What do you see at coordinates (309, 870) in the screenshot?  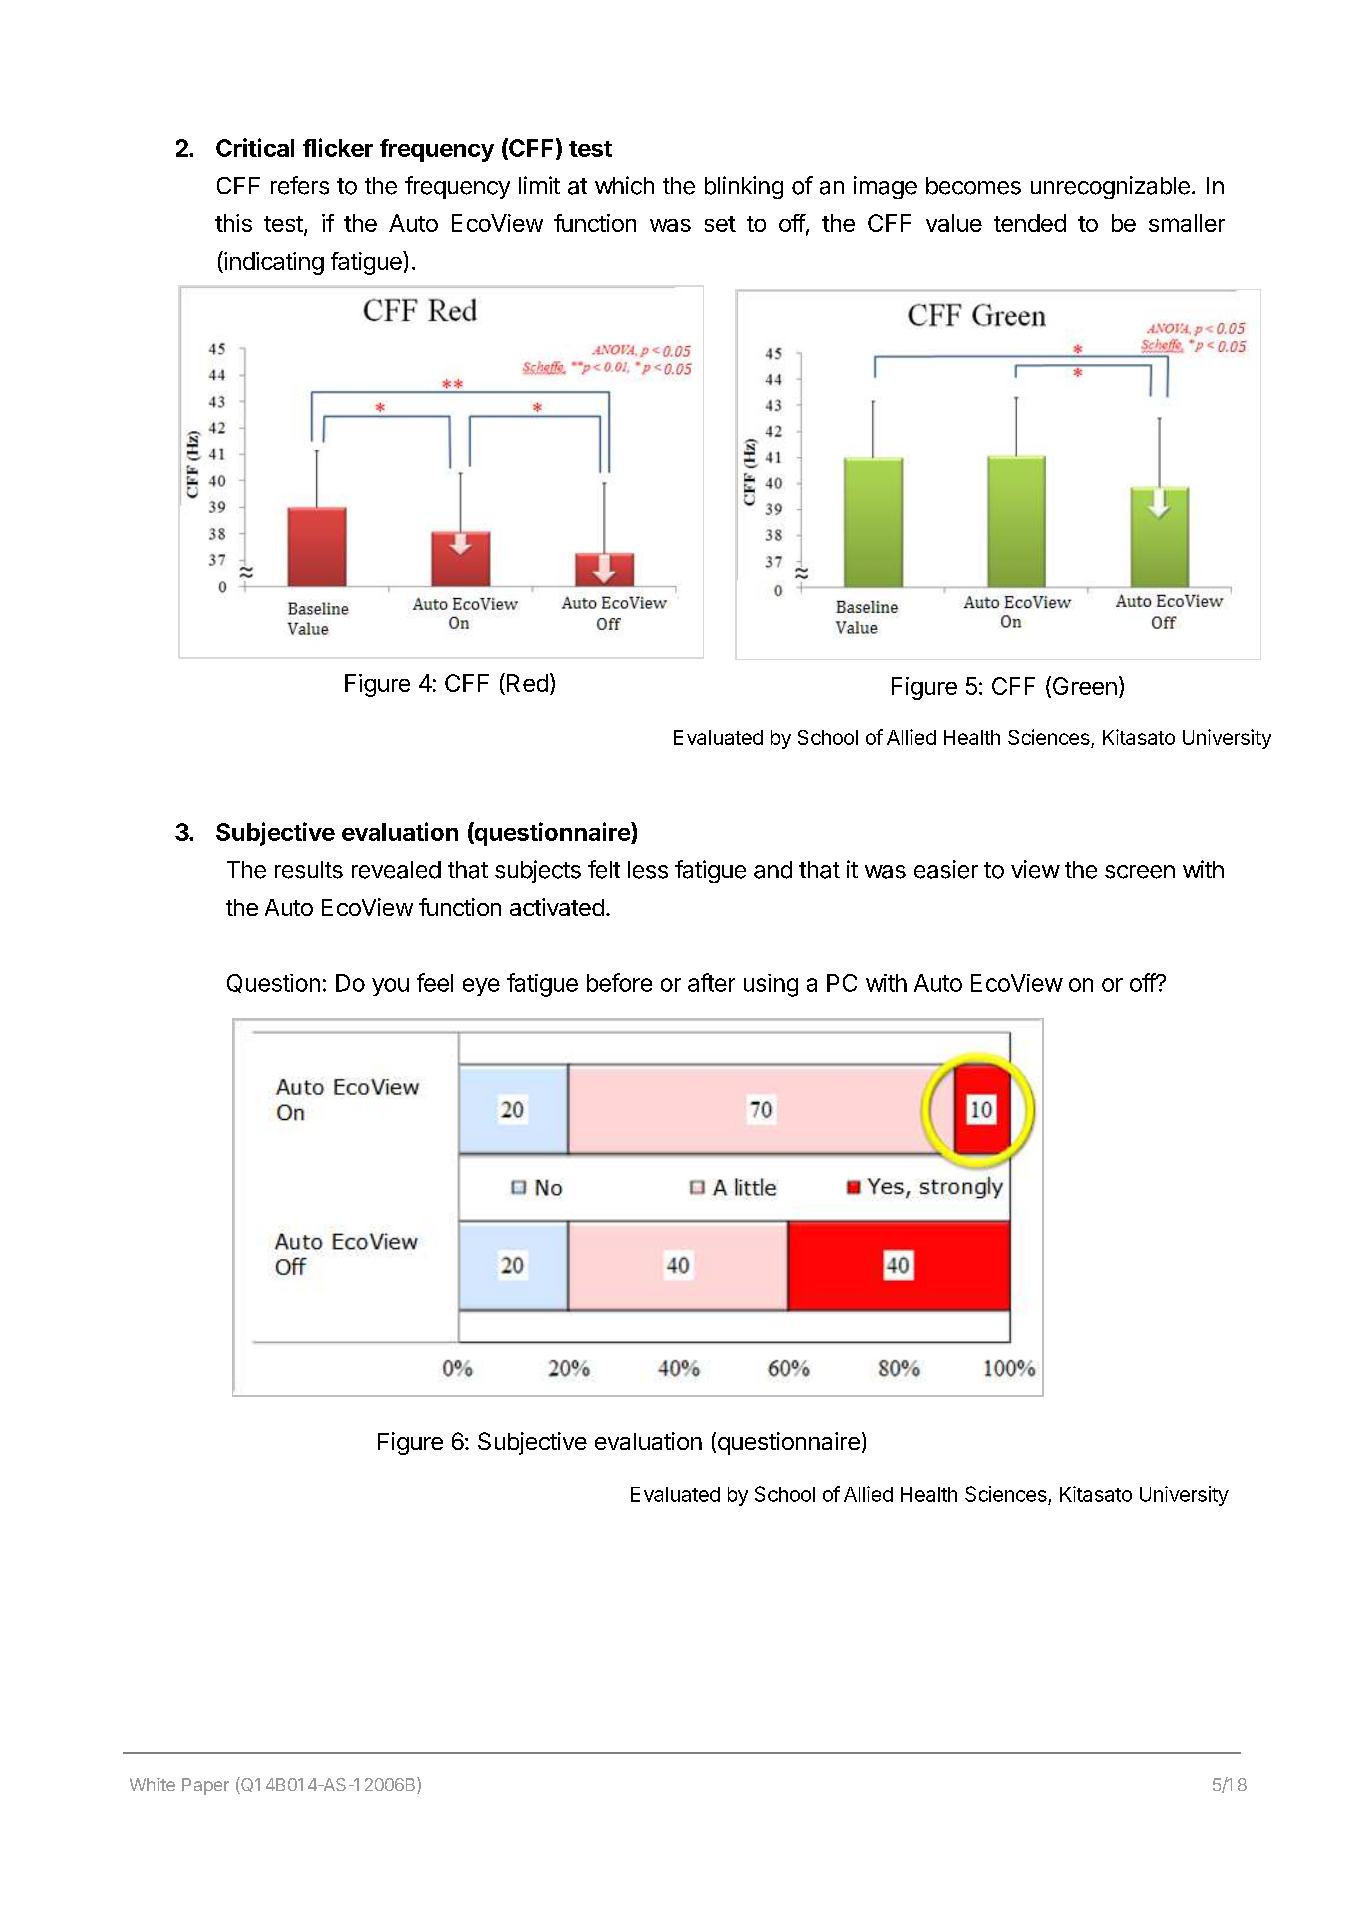 I see `results` at bounding box center [309, 870].
